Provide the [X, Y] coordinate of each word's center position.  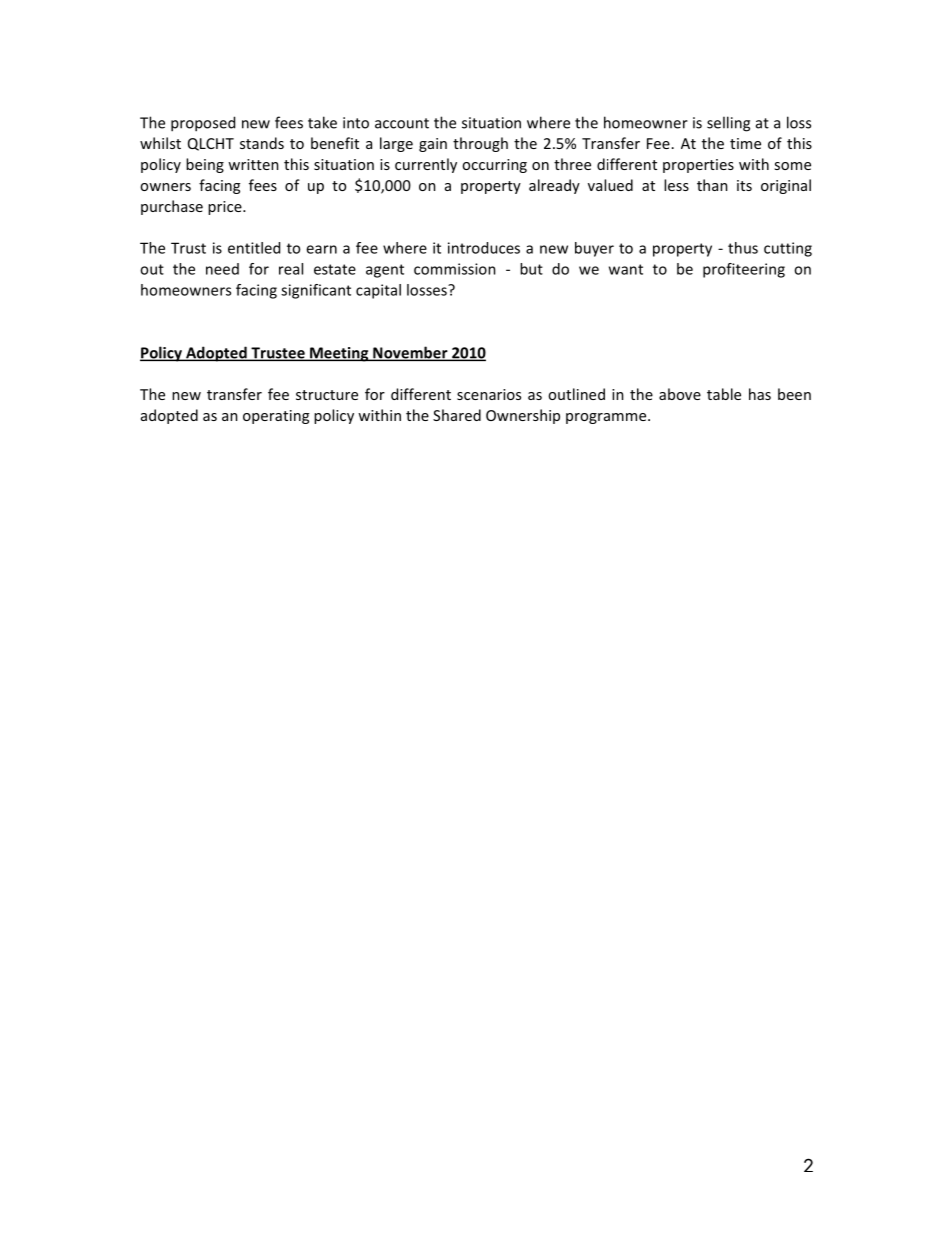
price [226, 208]
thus [743, 248]
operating [276, 417]
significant [316, 291]
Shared [457, 415]
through [480, 144]
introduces [484, 248]
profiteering [744, 270]
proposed [203, 124]
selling [728, 124]
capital [378, 291]
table [724, 394]
